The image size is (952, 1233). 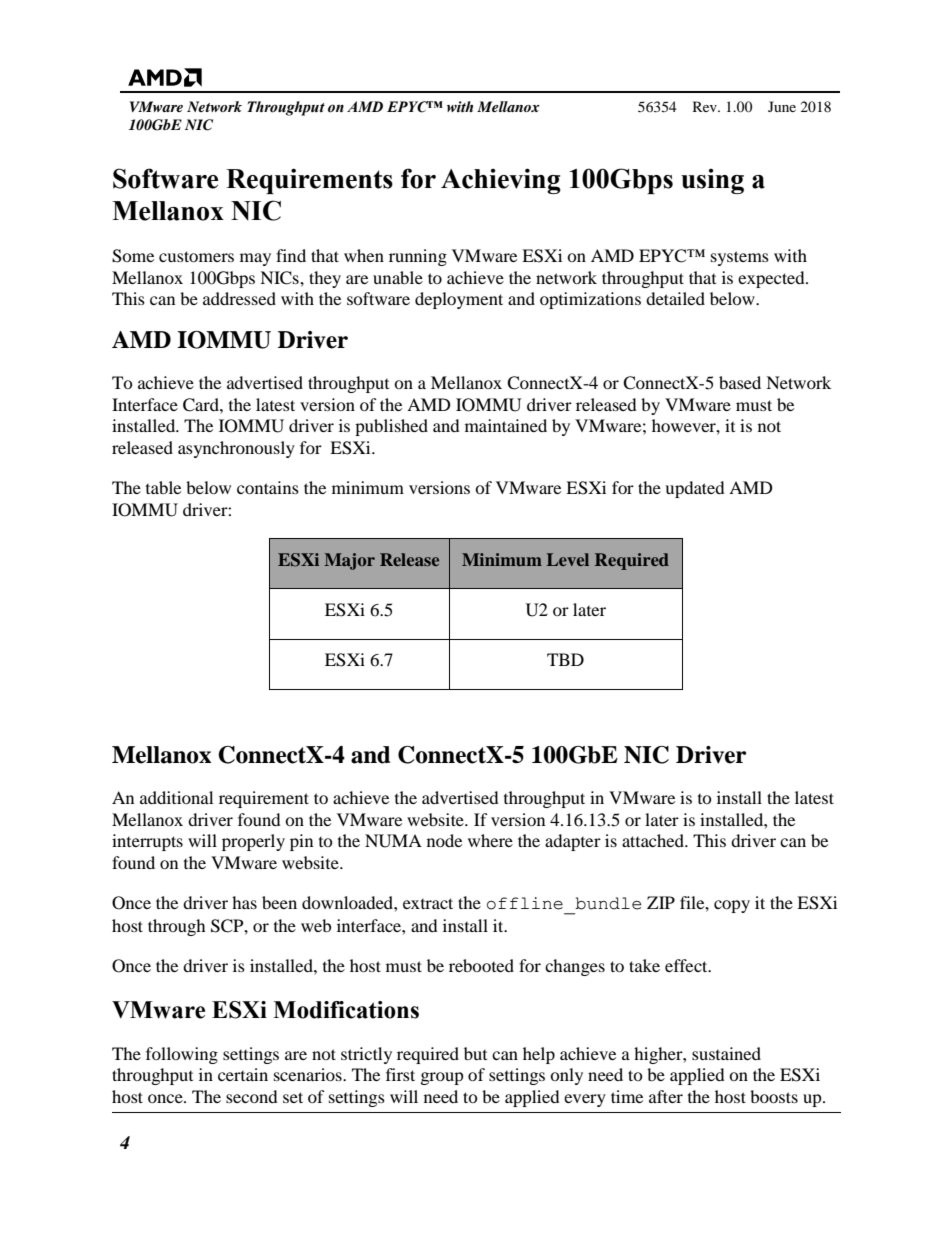 I want to click on Achieving, so click(x=501, y=181).
